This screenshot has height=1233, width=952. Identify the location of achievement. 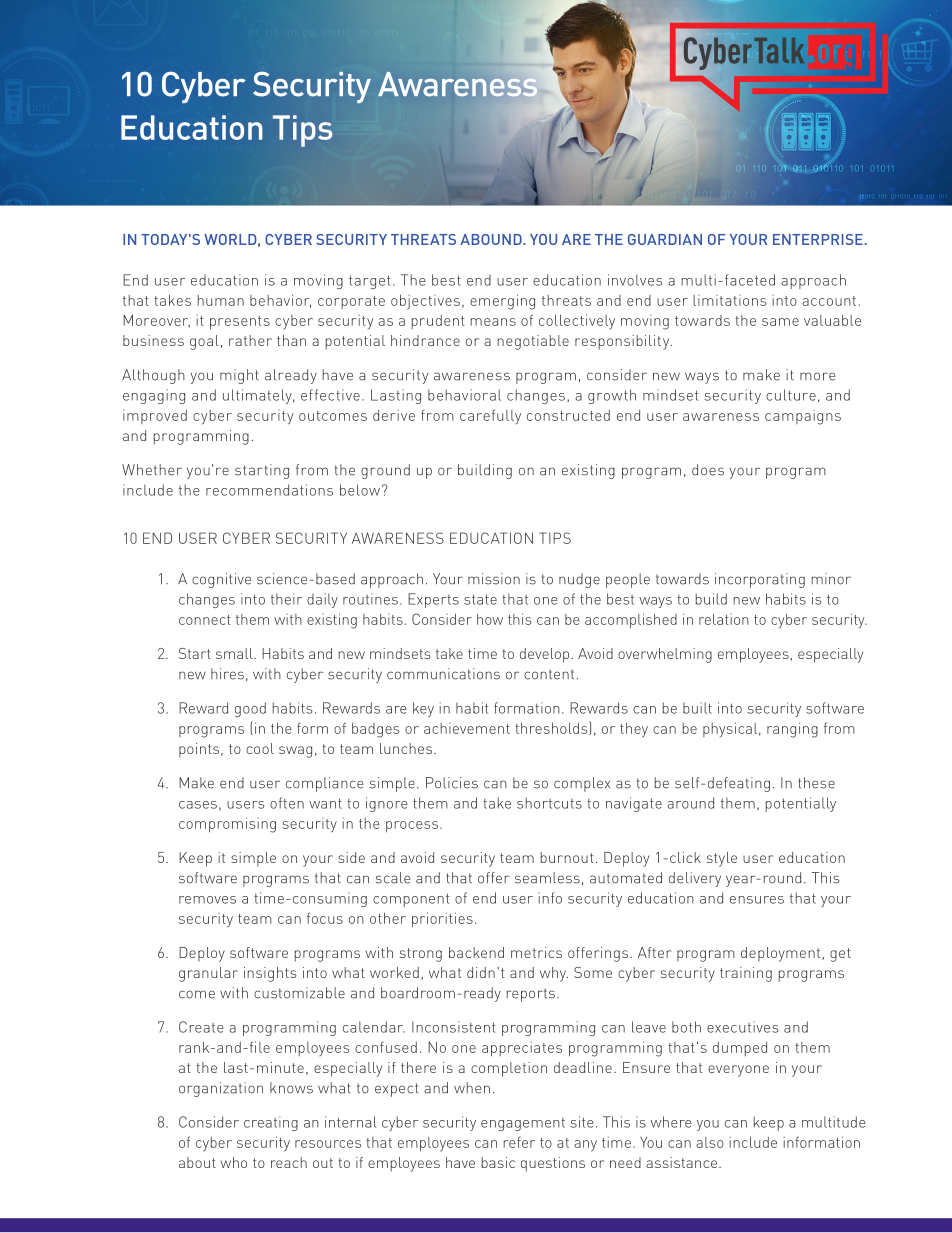
(467, 728).
